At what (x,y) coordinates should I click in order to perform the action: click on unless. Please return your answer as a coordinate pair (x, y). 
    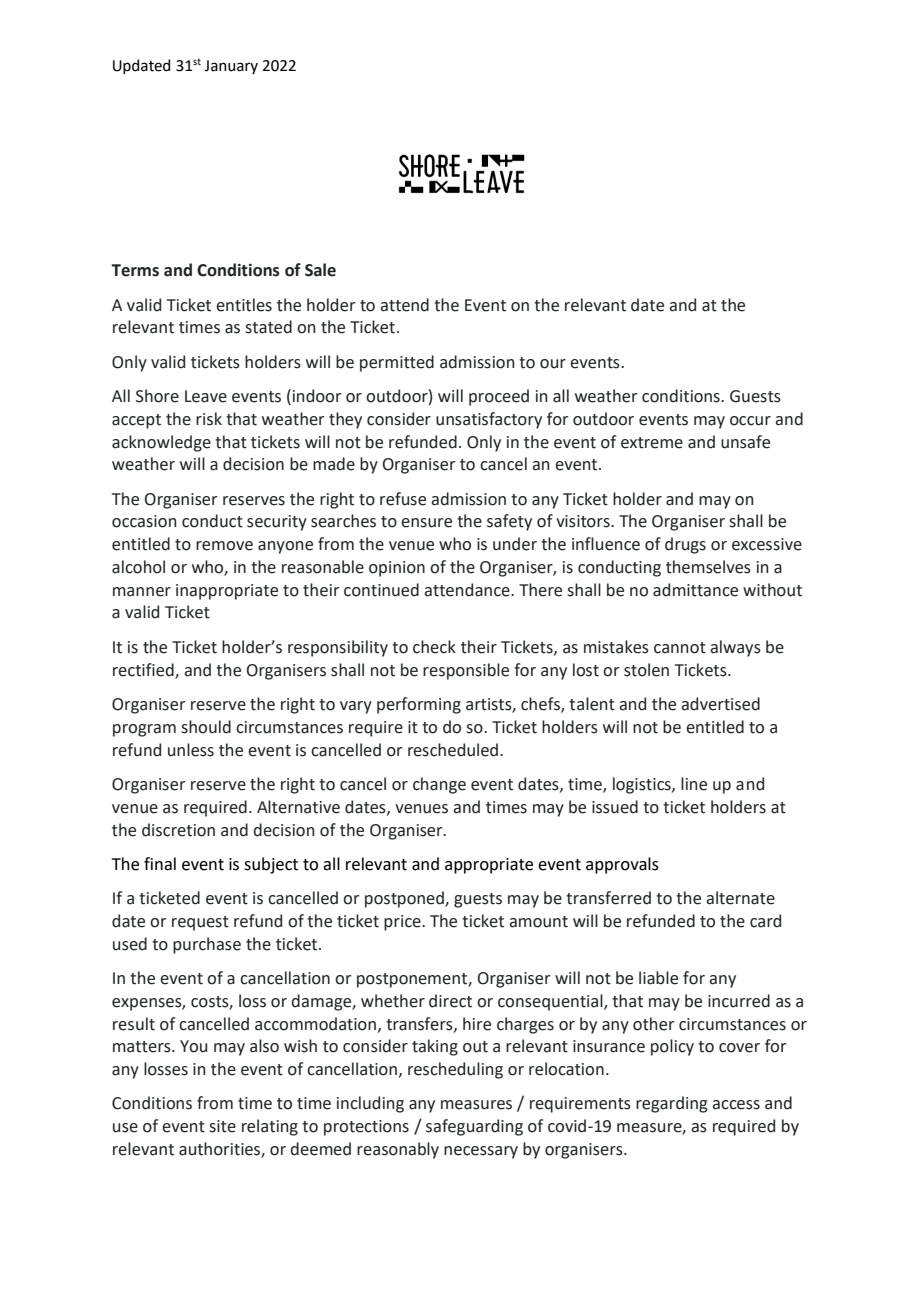
    Looking at the image, I should click on (191, 750).
